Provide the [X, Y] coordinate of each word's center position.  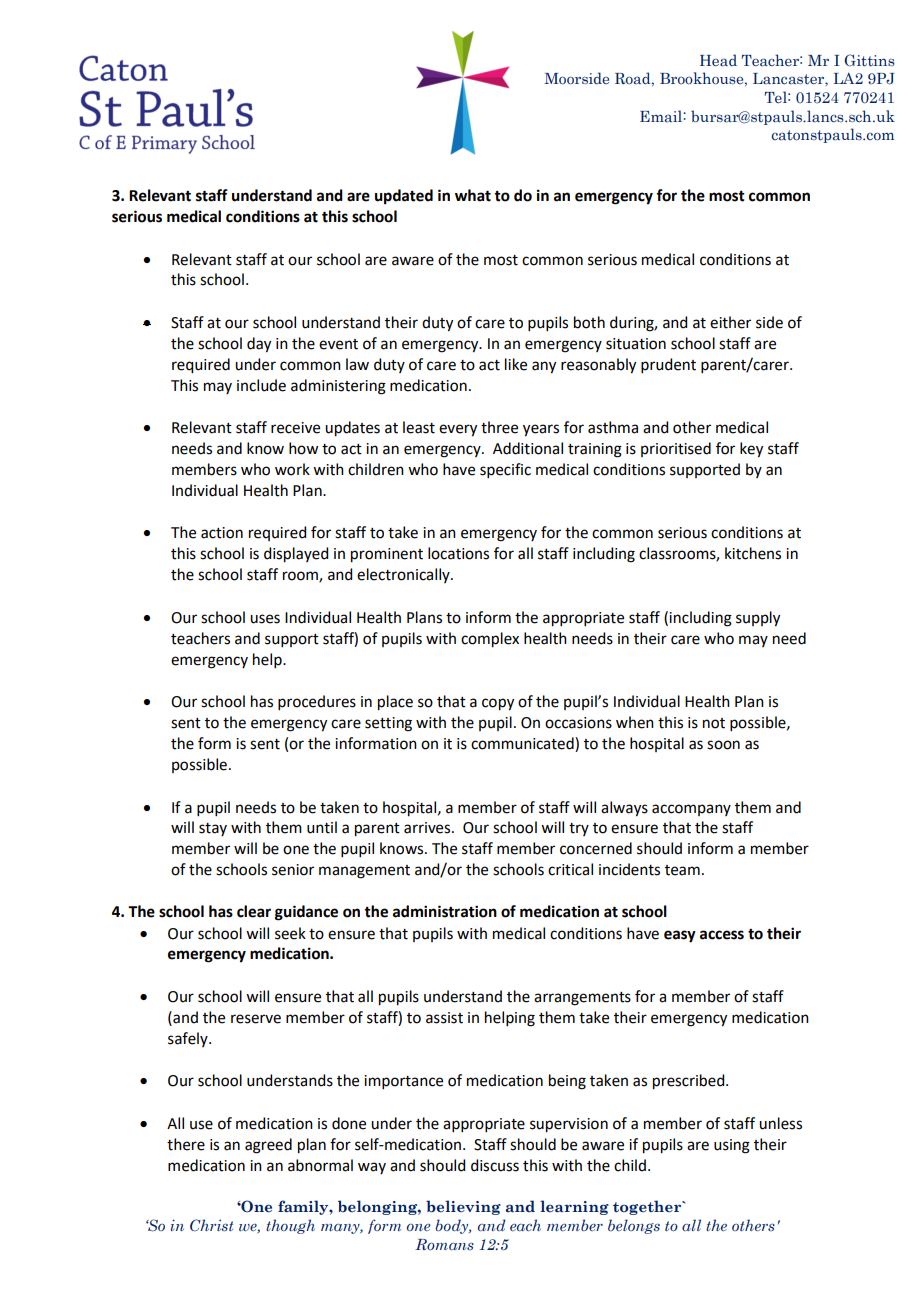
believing [463, 1207]
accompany [691, 810]
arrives [428, 828]
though [290, 1226]
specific [505, 470]
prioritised [676, 449]
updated [404, 197]
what [473, 195]
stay [213, 829]
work [292, 469]
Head [718, 60]
